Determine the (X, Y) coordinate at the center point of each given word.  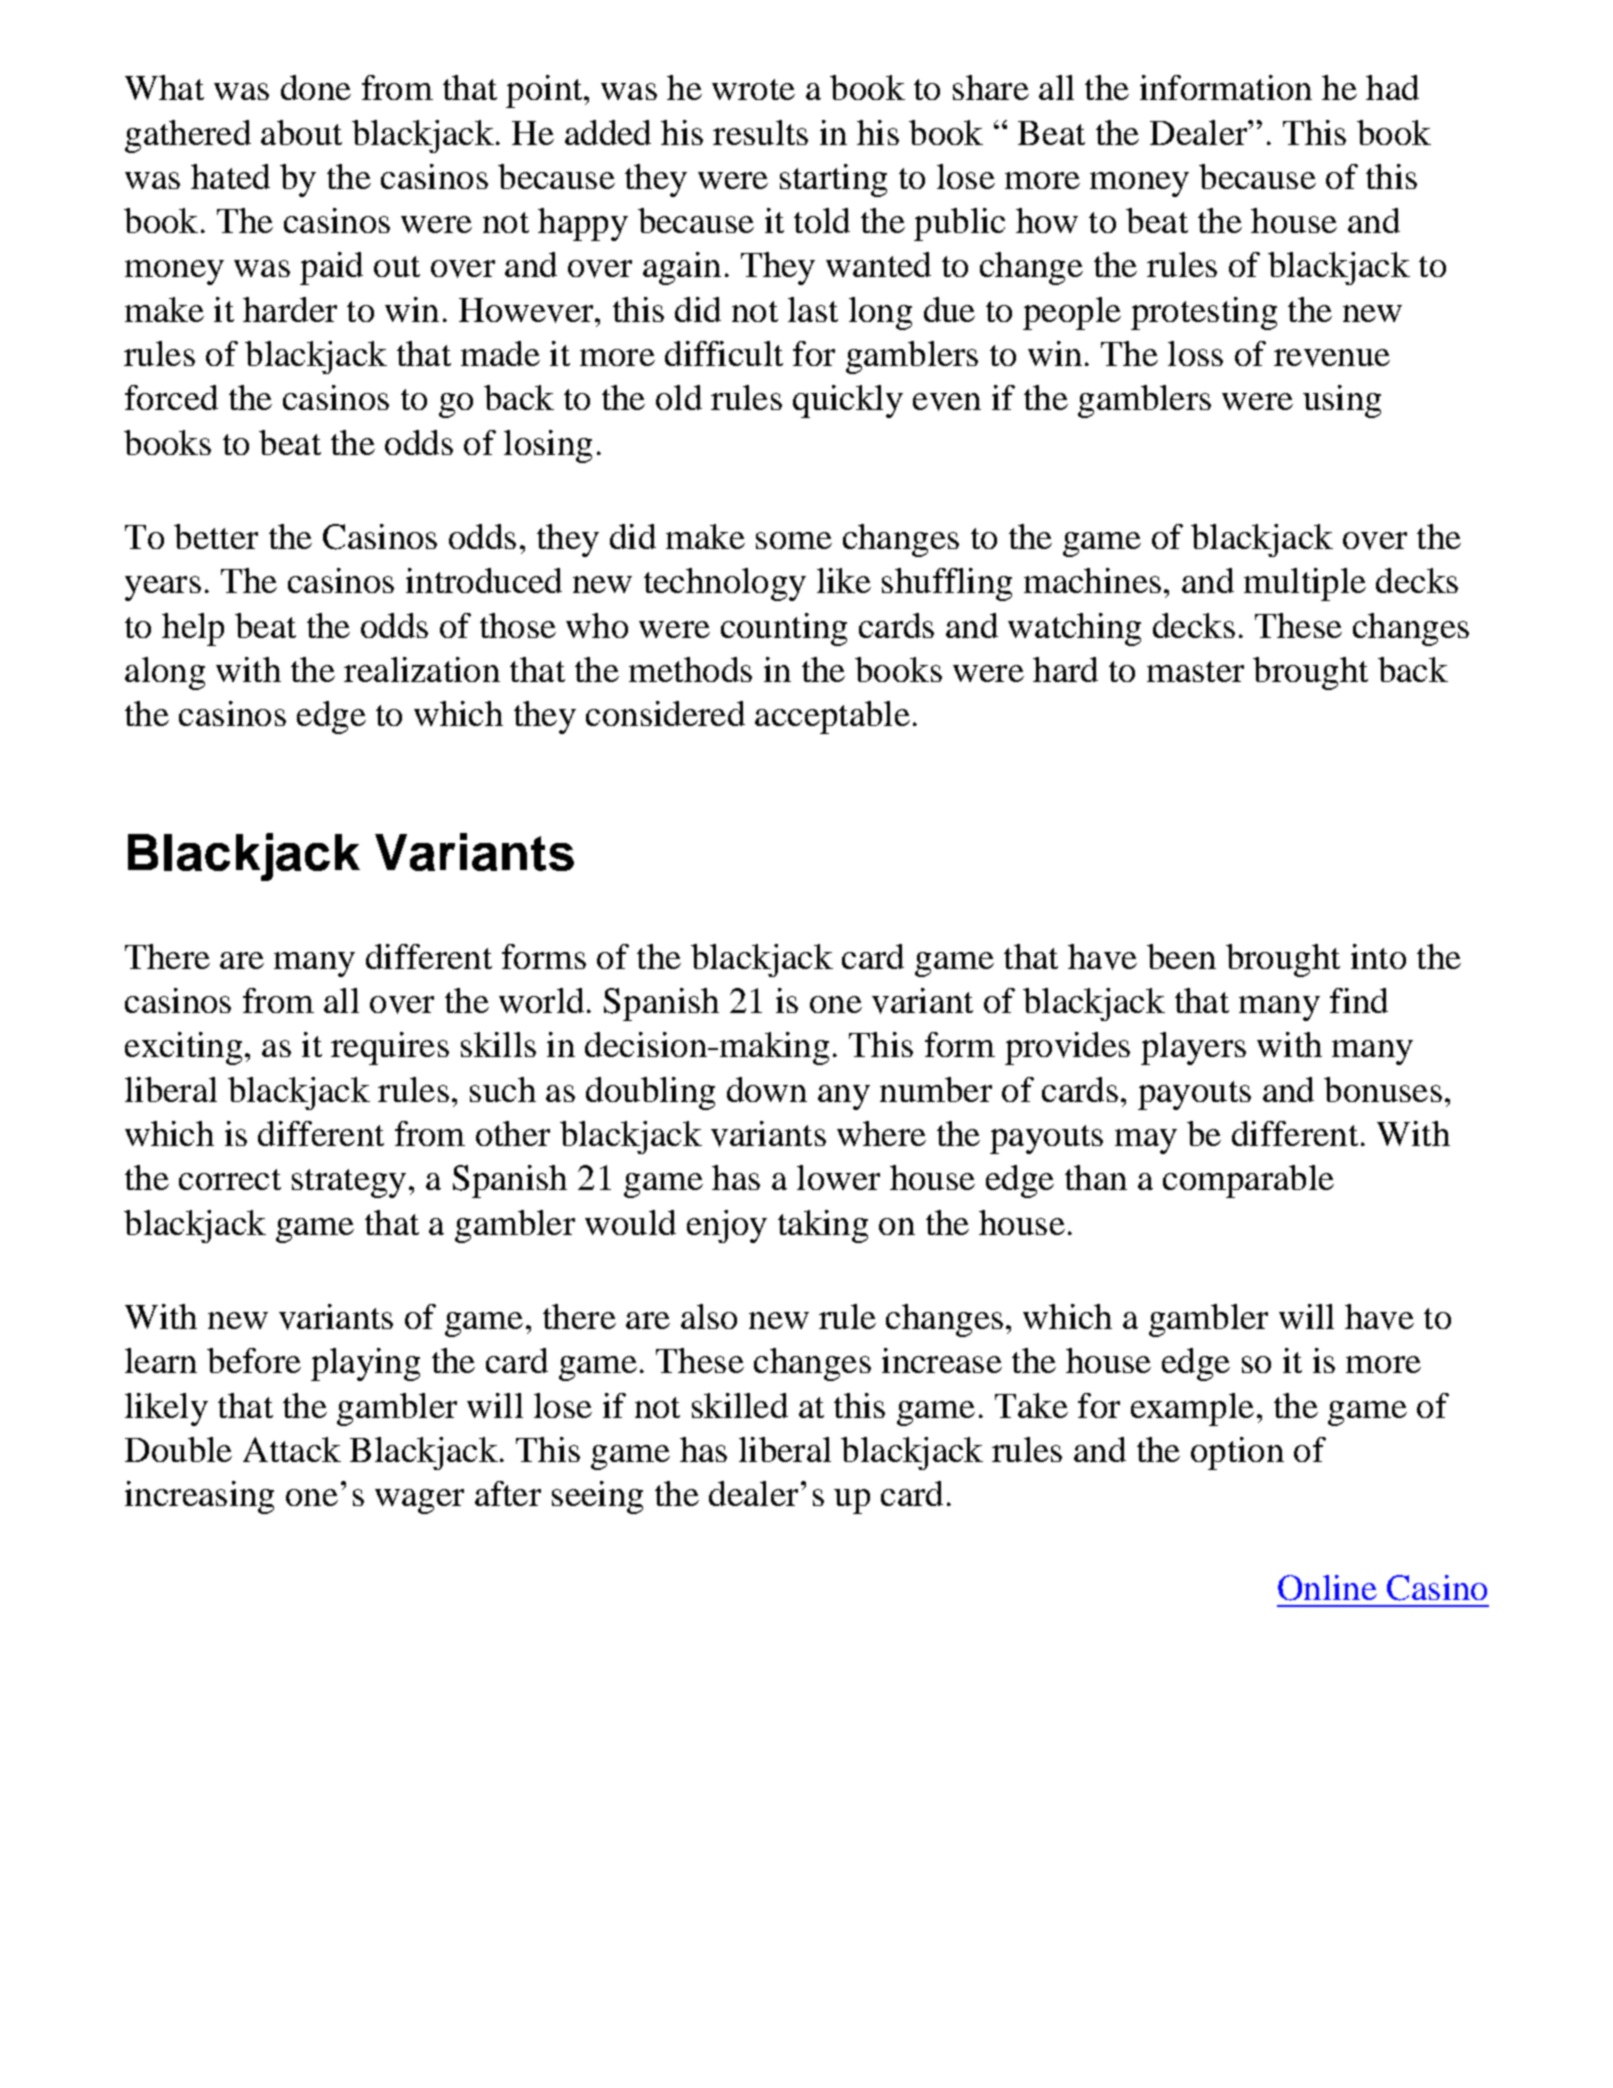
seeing (597, 1497)
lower (838, 1177)
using (1342, 401)
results (760, 132)
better (216, 536)
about (301, 132)
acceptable (832, 717)
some (794, 540)
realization (422, 669)
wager (419, 1501)
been (1181, 956)
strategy (349, 1183)
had (1392, 87)
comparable (1248, 1181)
